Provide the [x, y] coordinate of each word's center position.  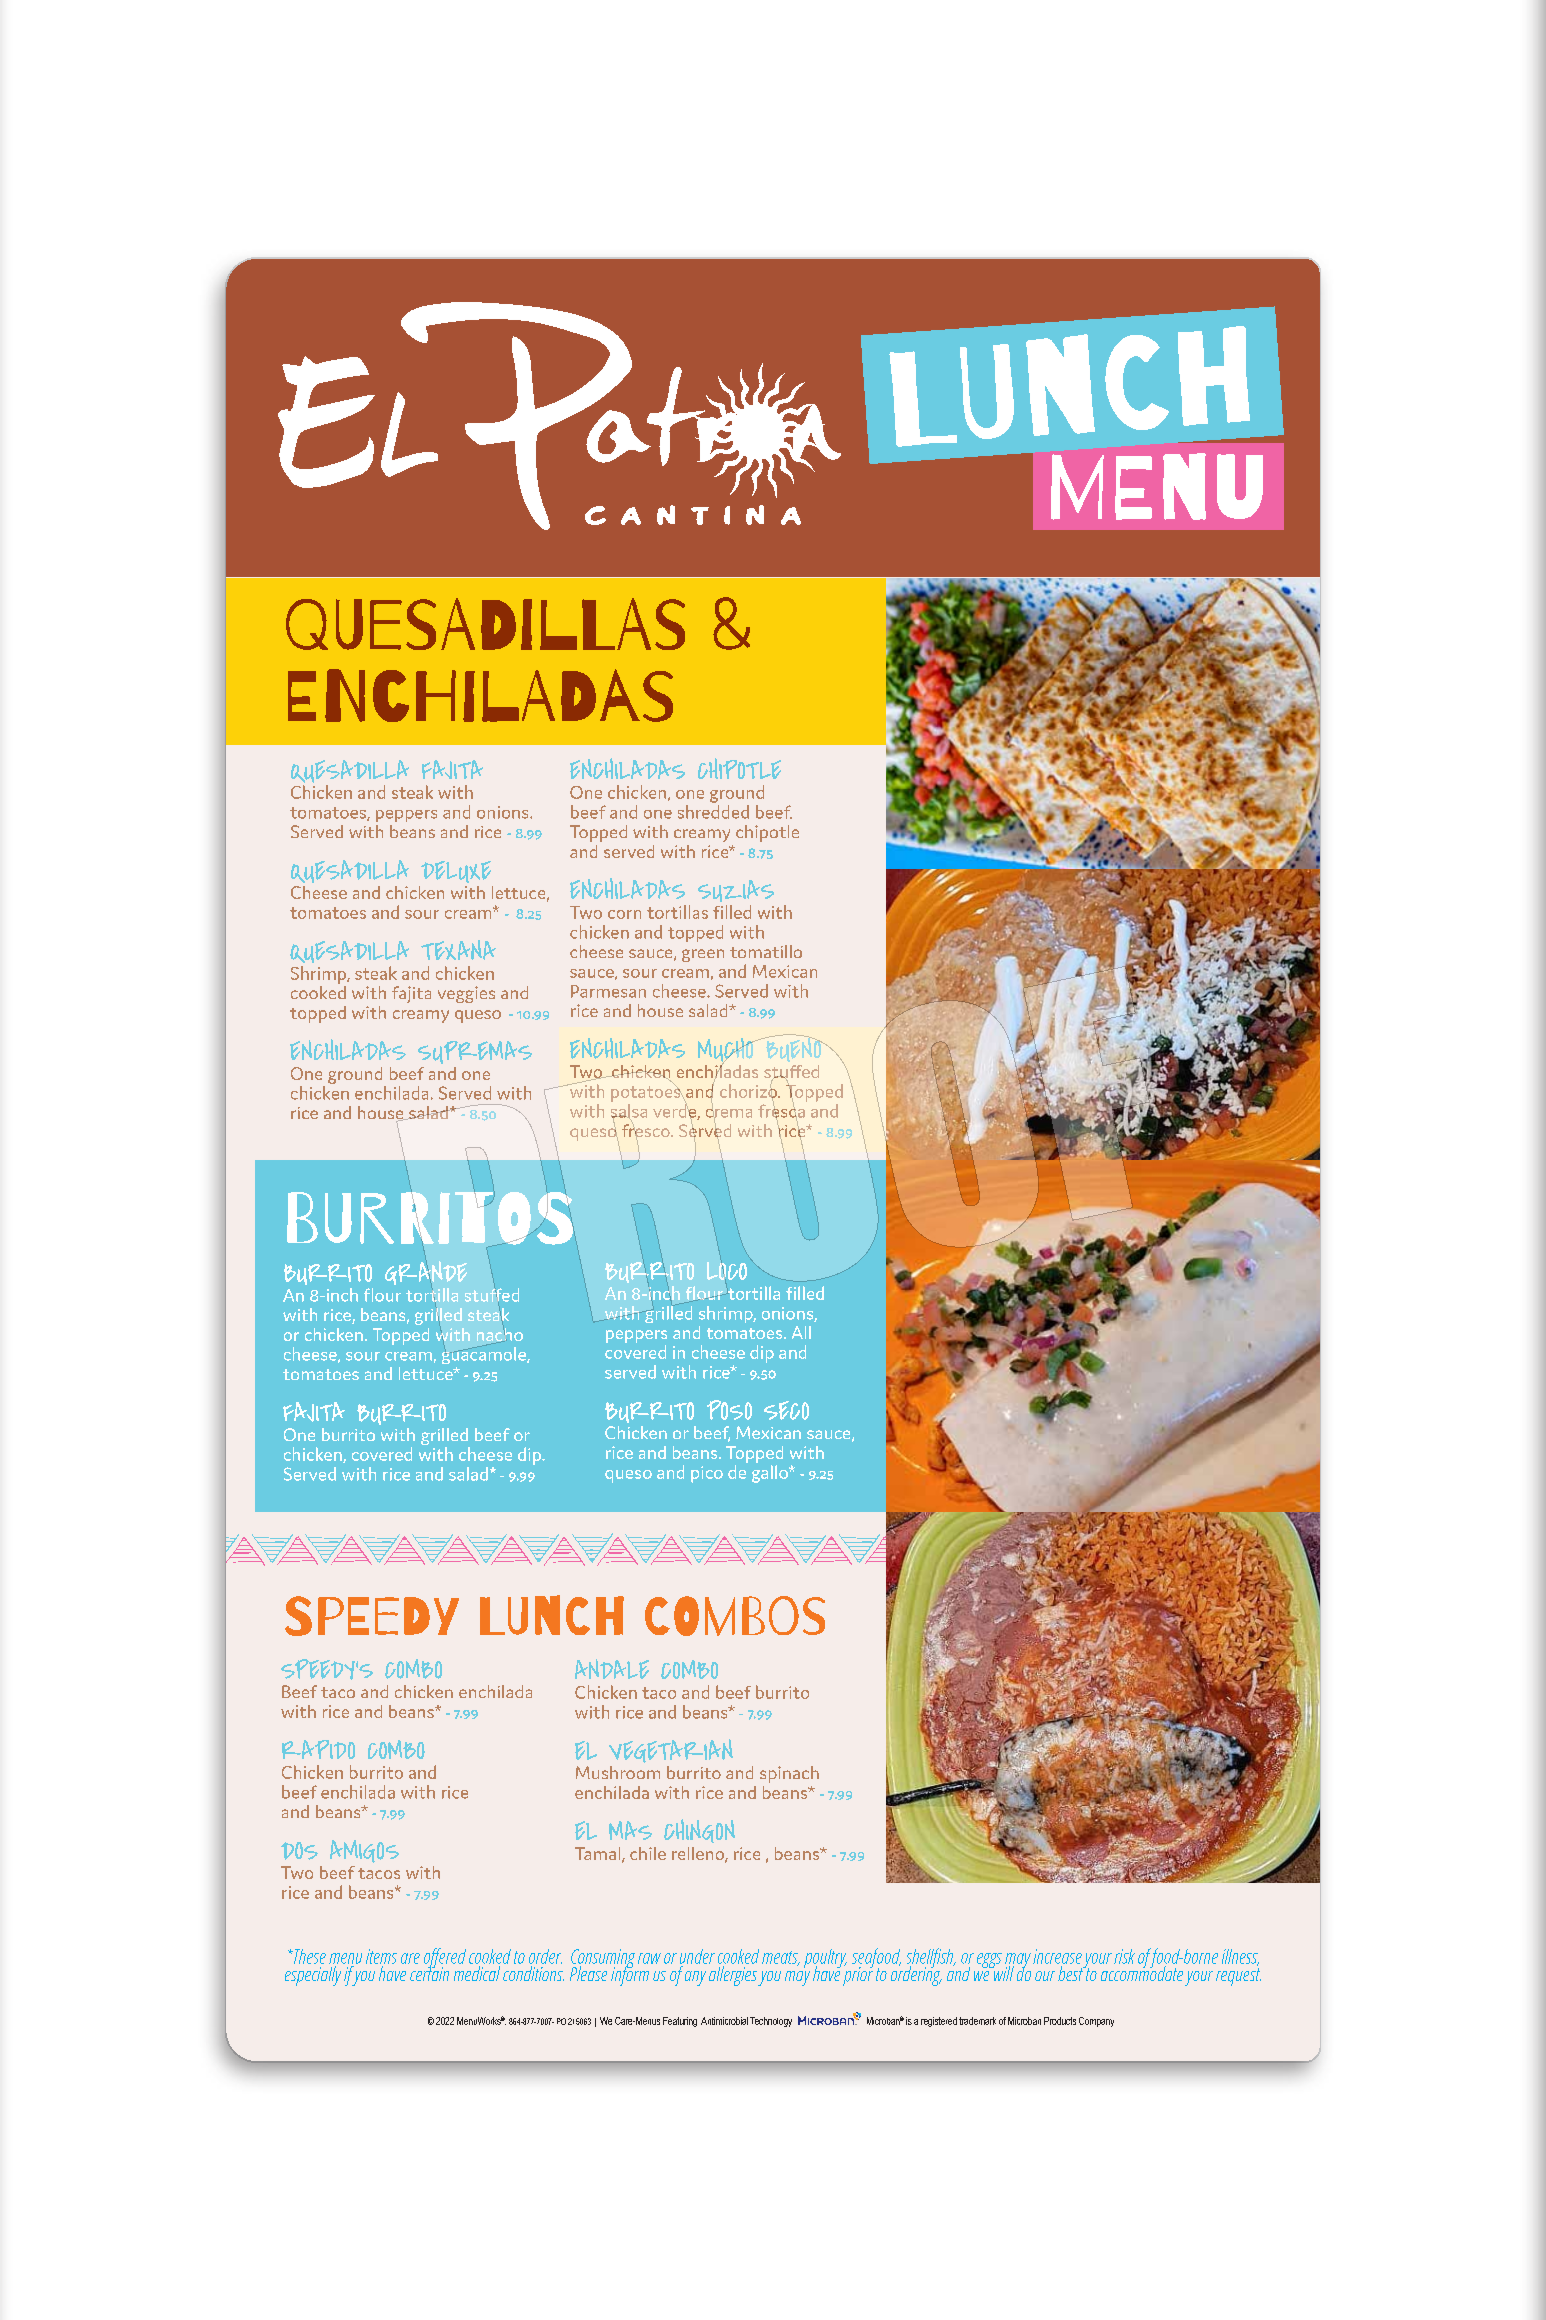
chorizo [749, 1091]
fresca [781, 1111]
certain [429, 1972]
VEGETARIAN [671, 1751]
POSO [729, 1410]
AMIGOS [364, 1851]
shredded [713, 812]
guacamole [485, 1355]
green [703, 955]
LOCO [727, 1271]
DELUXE [456, 872]
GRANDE [426, 1273]
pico [707, 1474]
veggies [466, 994]
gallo [771, 1474]
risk [1124, 1956]
